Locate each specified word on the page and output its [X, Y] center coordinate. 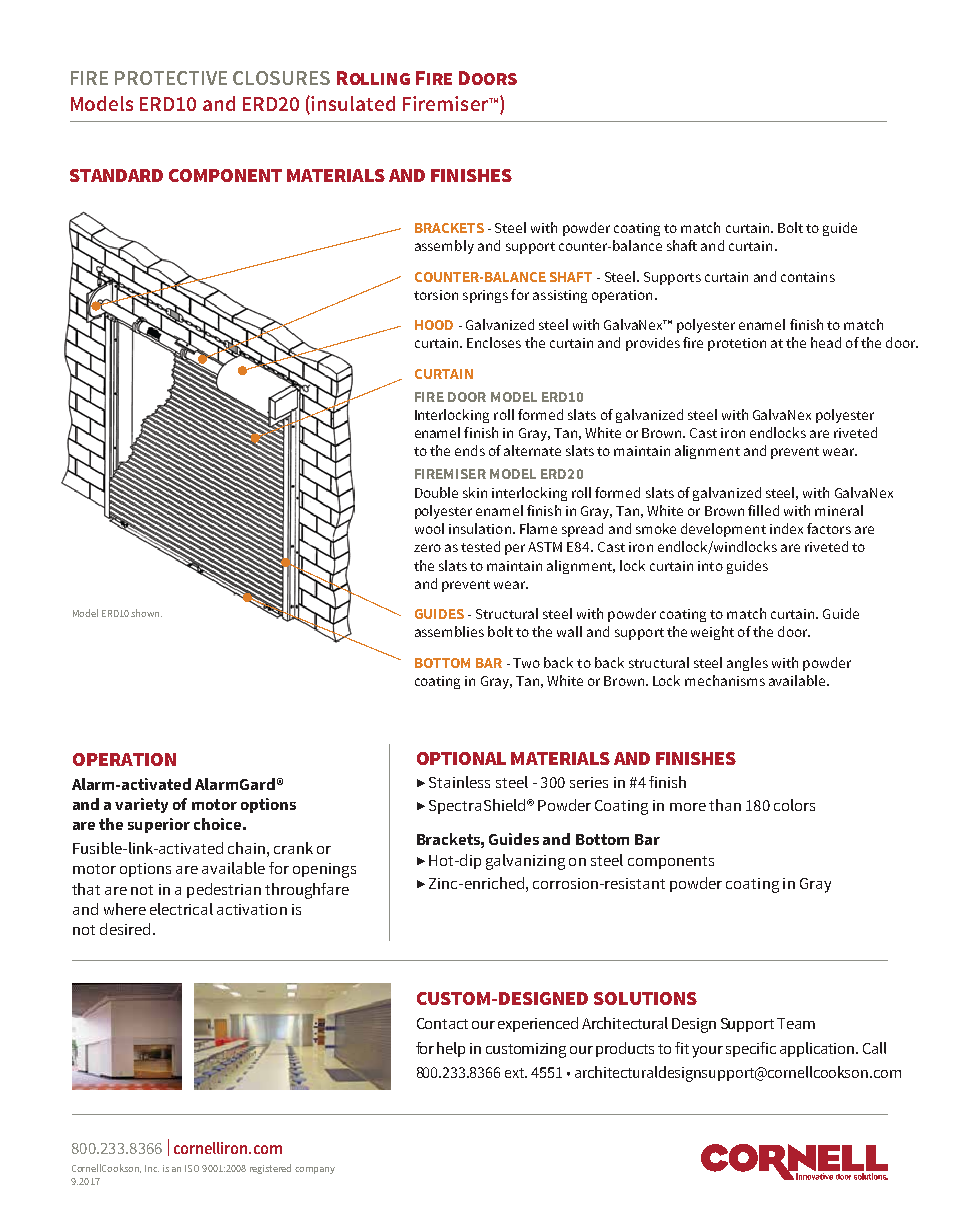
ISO [192, 1168]
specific [751, 1049]
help [451, 1049]
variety [141, 805]
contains [808, 277]
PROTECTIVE [171, 78]
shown [146, 613]
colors [794, 805]
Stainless [459, 782]
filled [763, 510]
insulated [353, 103]
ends [470, 450]
